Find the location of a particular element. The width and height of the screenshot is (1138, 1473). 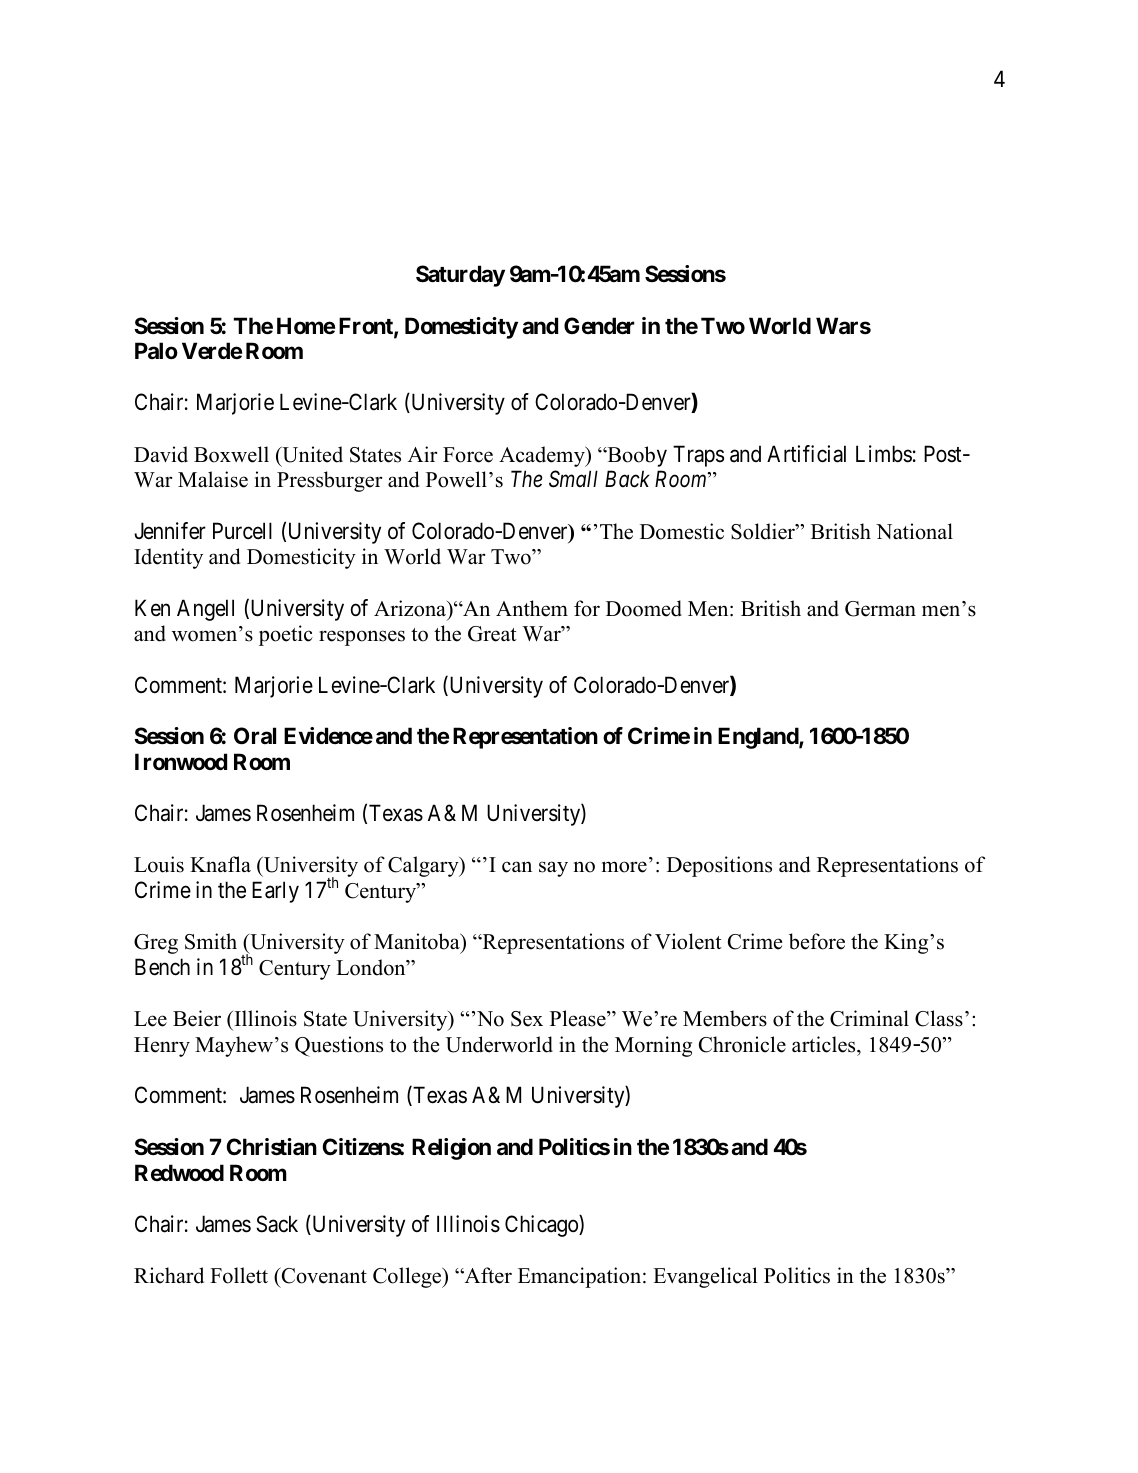

can is located at coordinates (517, 867).
